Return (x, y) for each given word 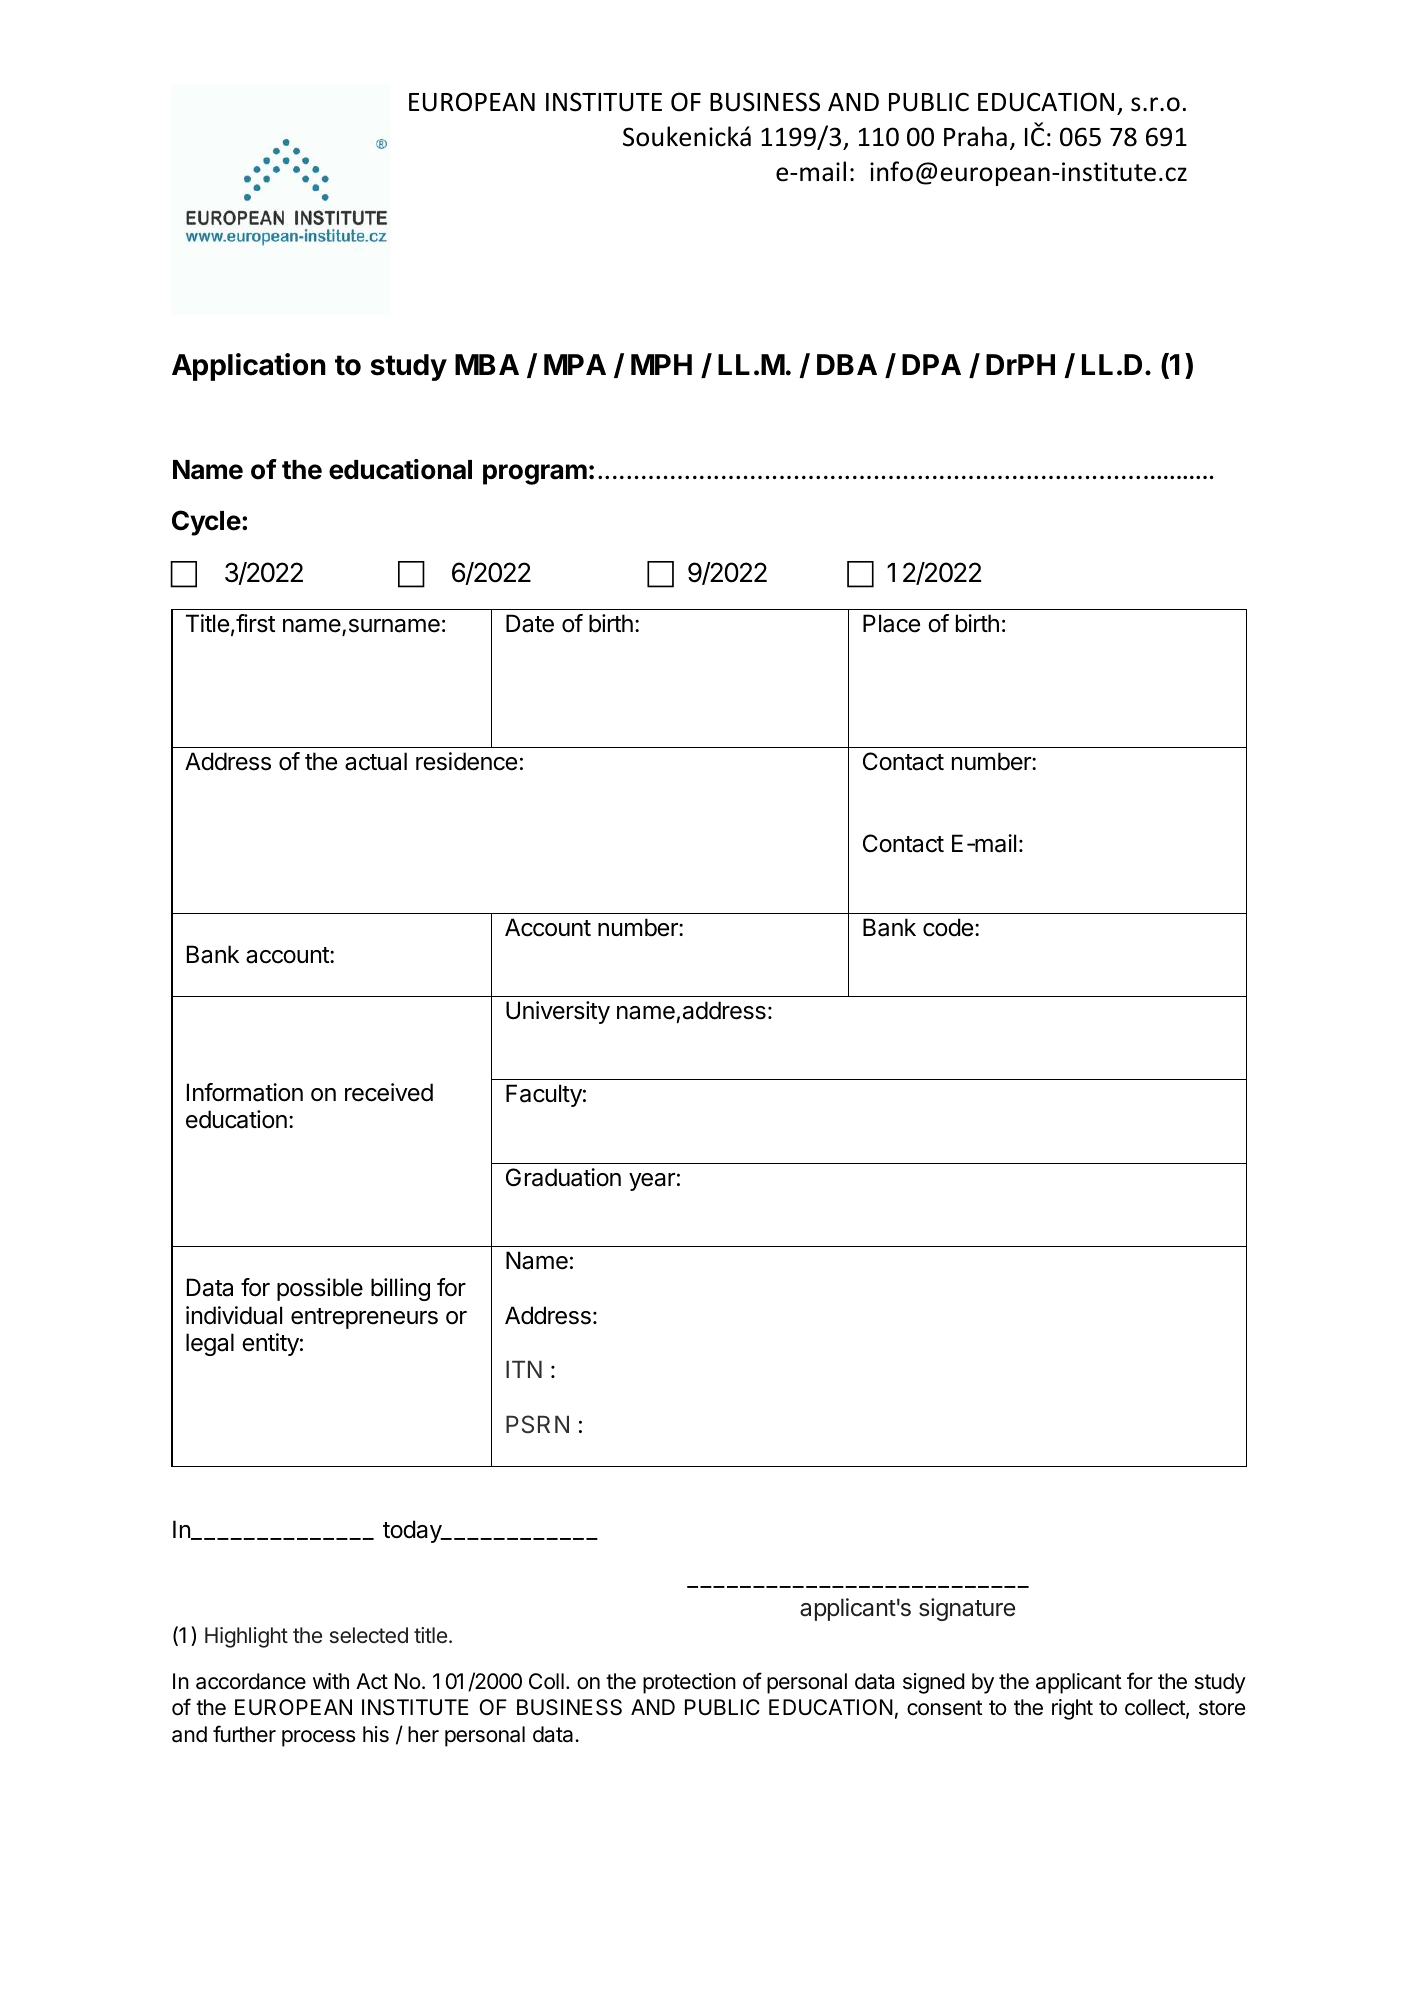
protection (689, 1683)
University (558, 1012)
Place (891, 623)
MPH (661, 364)
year (652, 1182)
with (331, 1681)
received (389, 1092)
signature (967, 1609)
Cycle (206, 523)
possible (320, 1289)
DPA (931, 364)
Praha (975, 136)
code (948, 927)
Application (249, 367)
